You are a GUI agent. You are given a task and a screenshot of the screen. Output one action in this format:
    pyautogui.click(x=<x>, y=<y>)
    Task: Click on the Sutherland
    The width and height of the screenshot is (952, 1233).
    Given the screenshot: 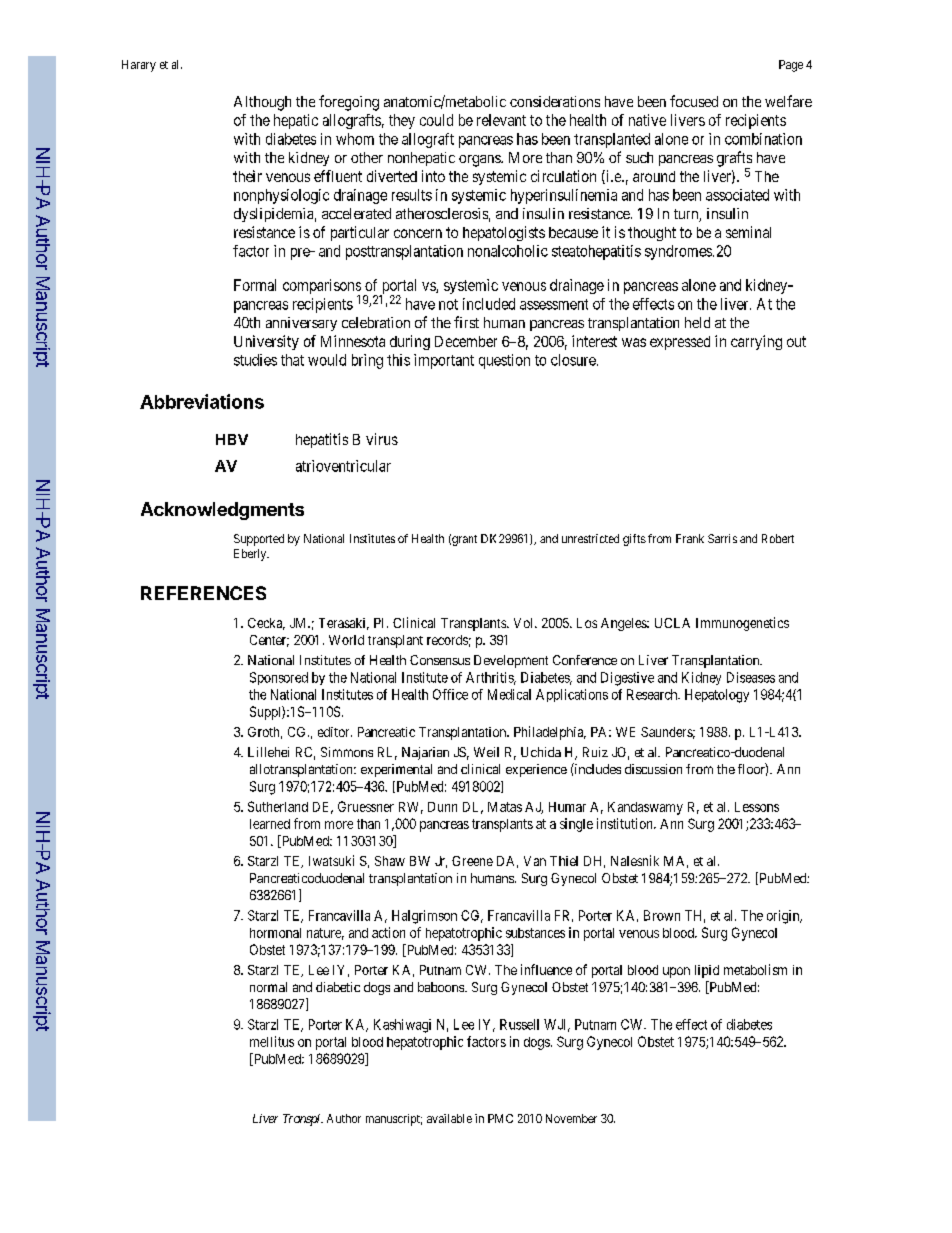 What is the action you would take?
    pyautogui.click(x=278, y=806)
